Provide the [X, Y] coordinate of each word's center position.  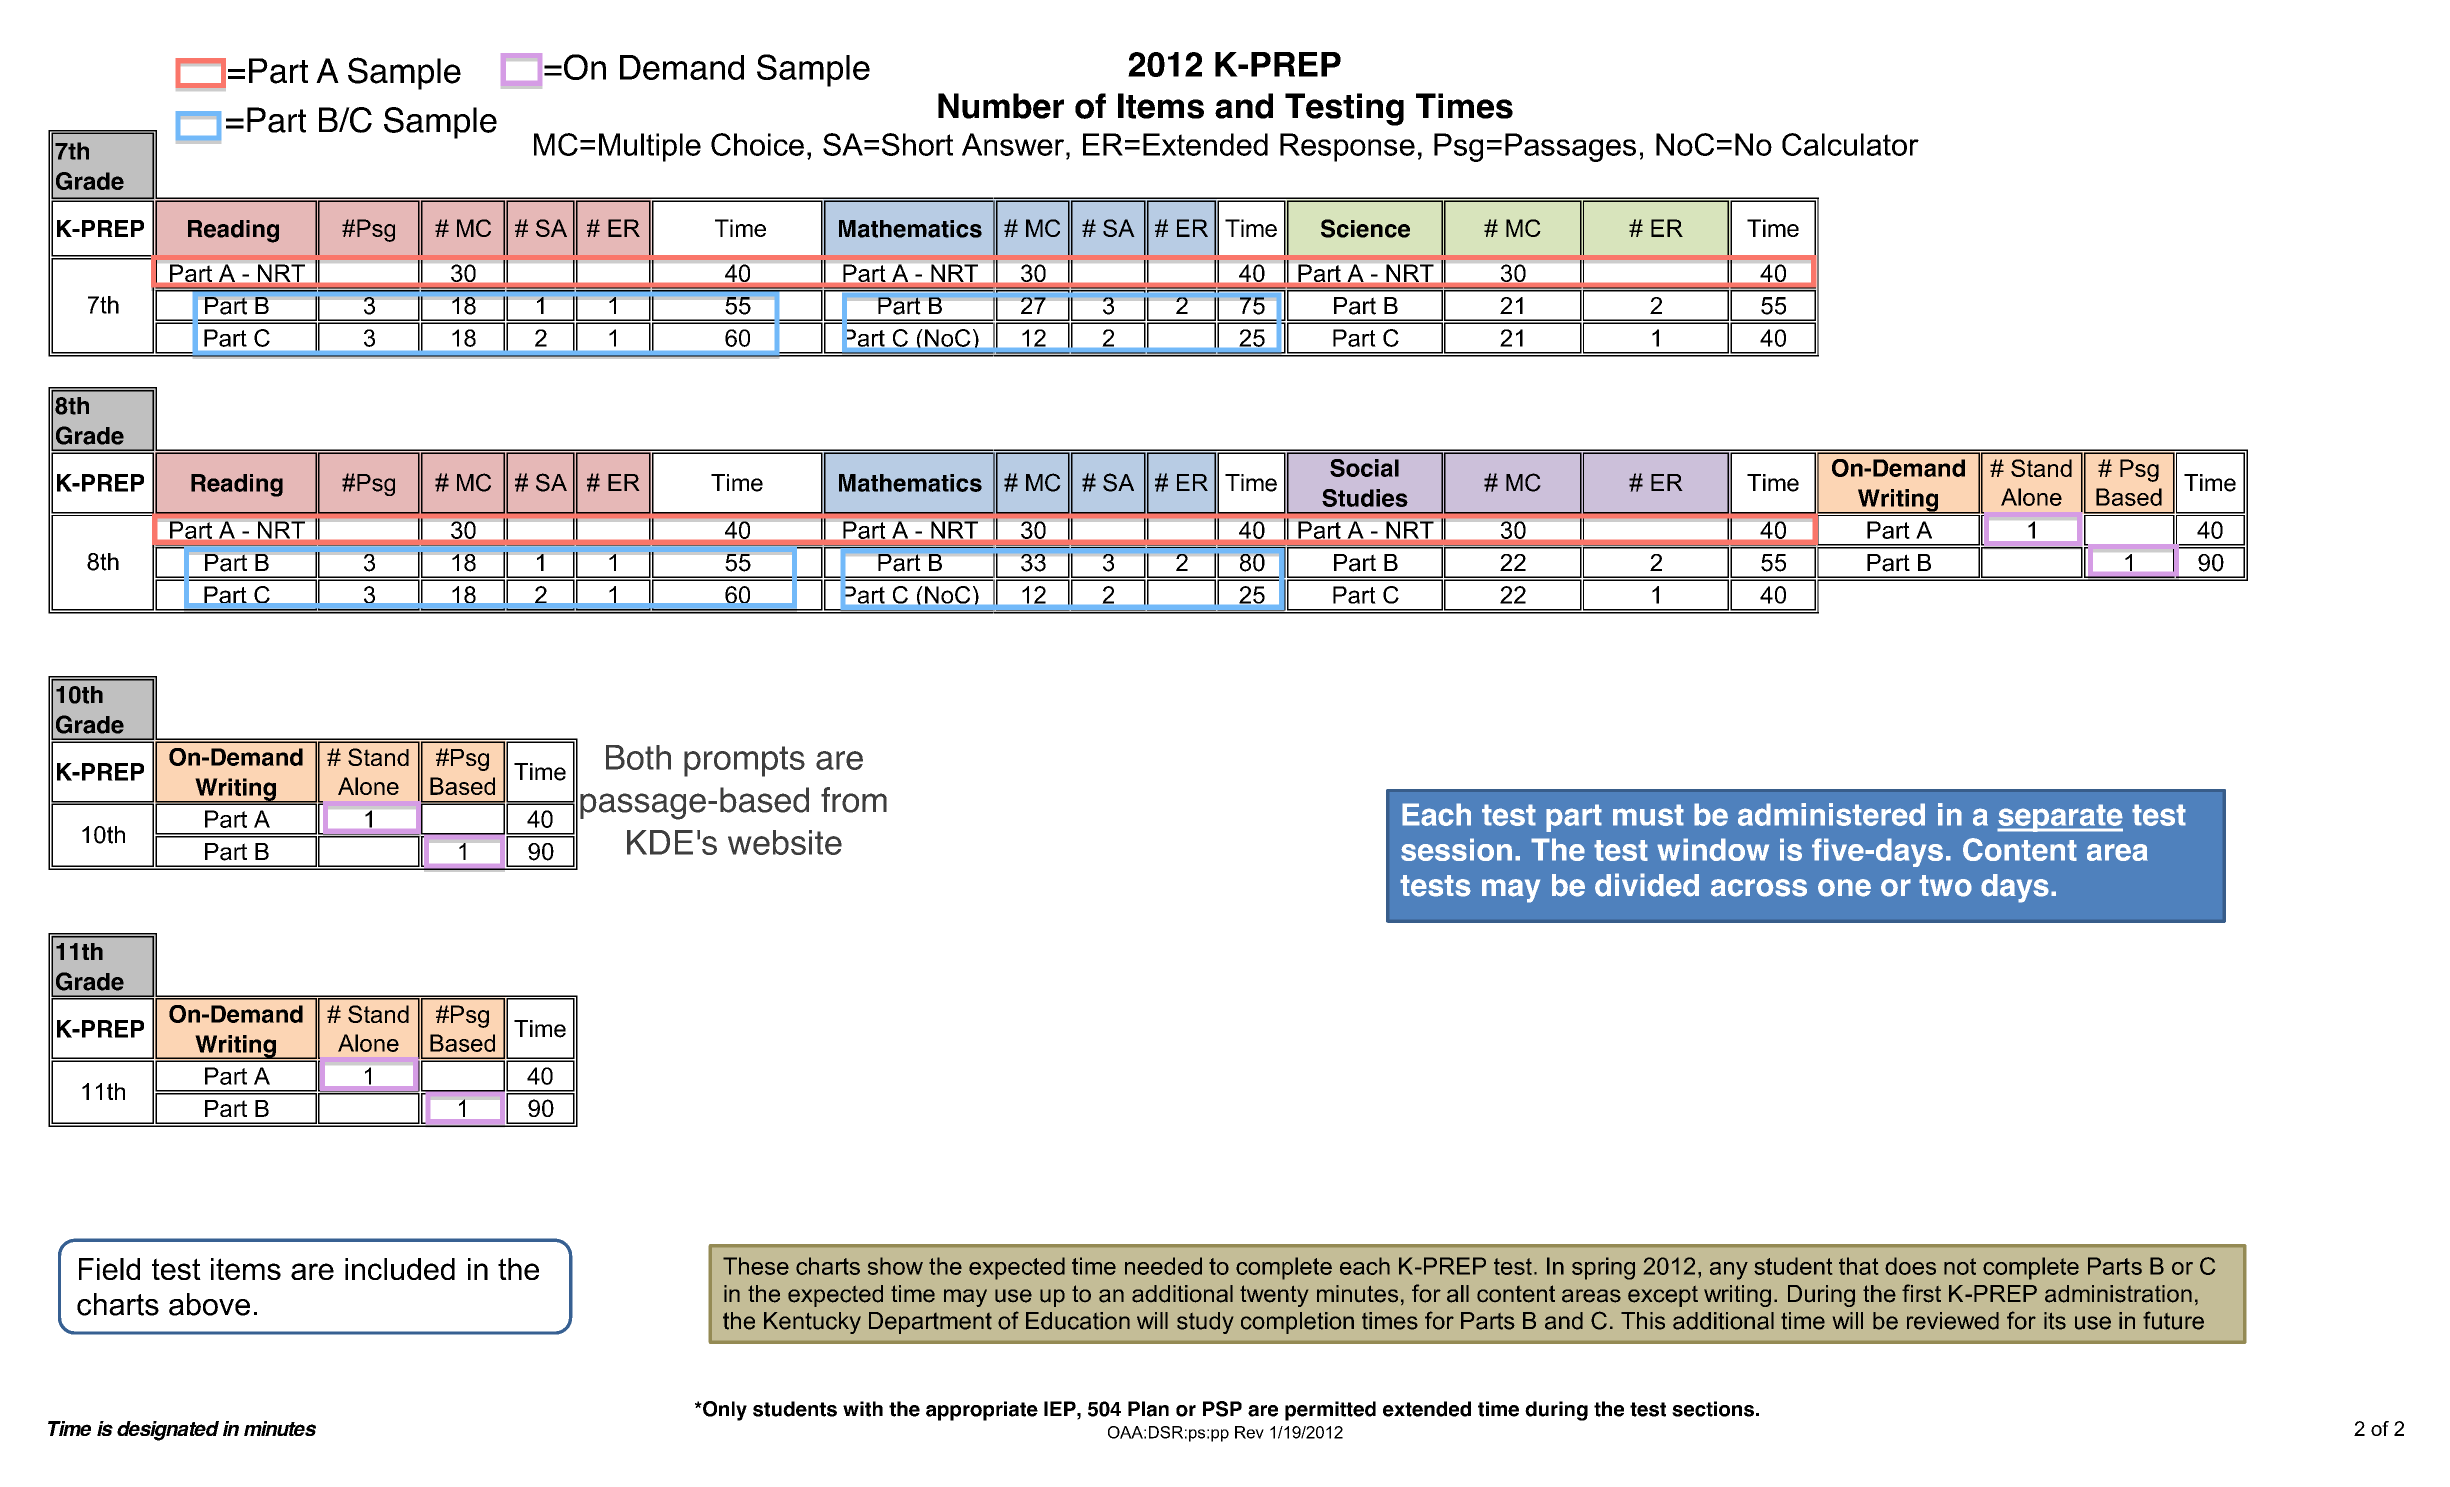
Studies [1365, 498]
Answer [1014, 144]
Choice [757, 144]
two [1945, 886]
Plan [1148, 1409]
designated [168, 1431]
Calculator [1850, 144]
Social [1364, 468]
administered [1831, 814]
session [1456, 849]
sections [1713, 1409]
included [400, 1269]
